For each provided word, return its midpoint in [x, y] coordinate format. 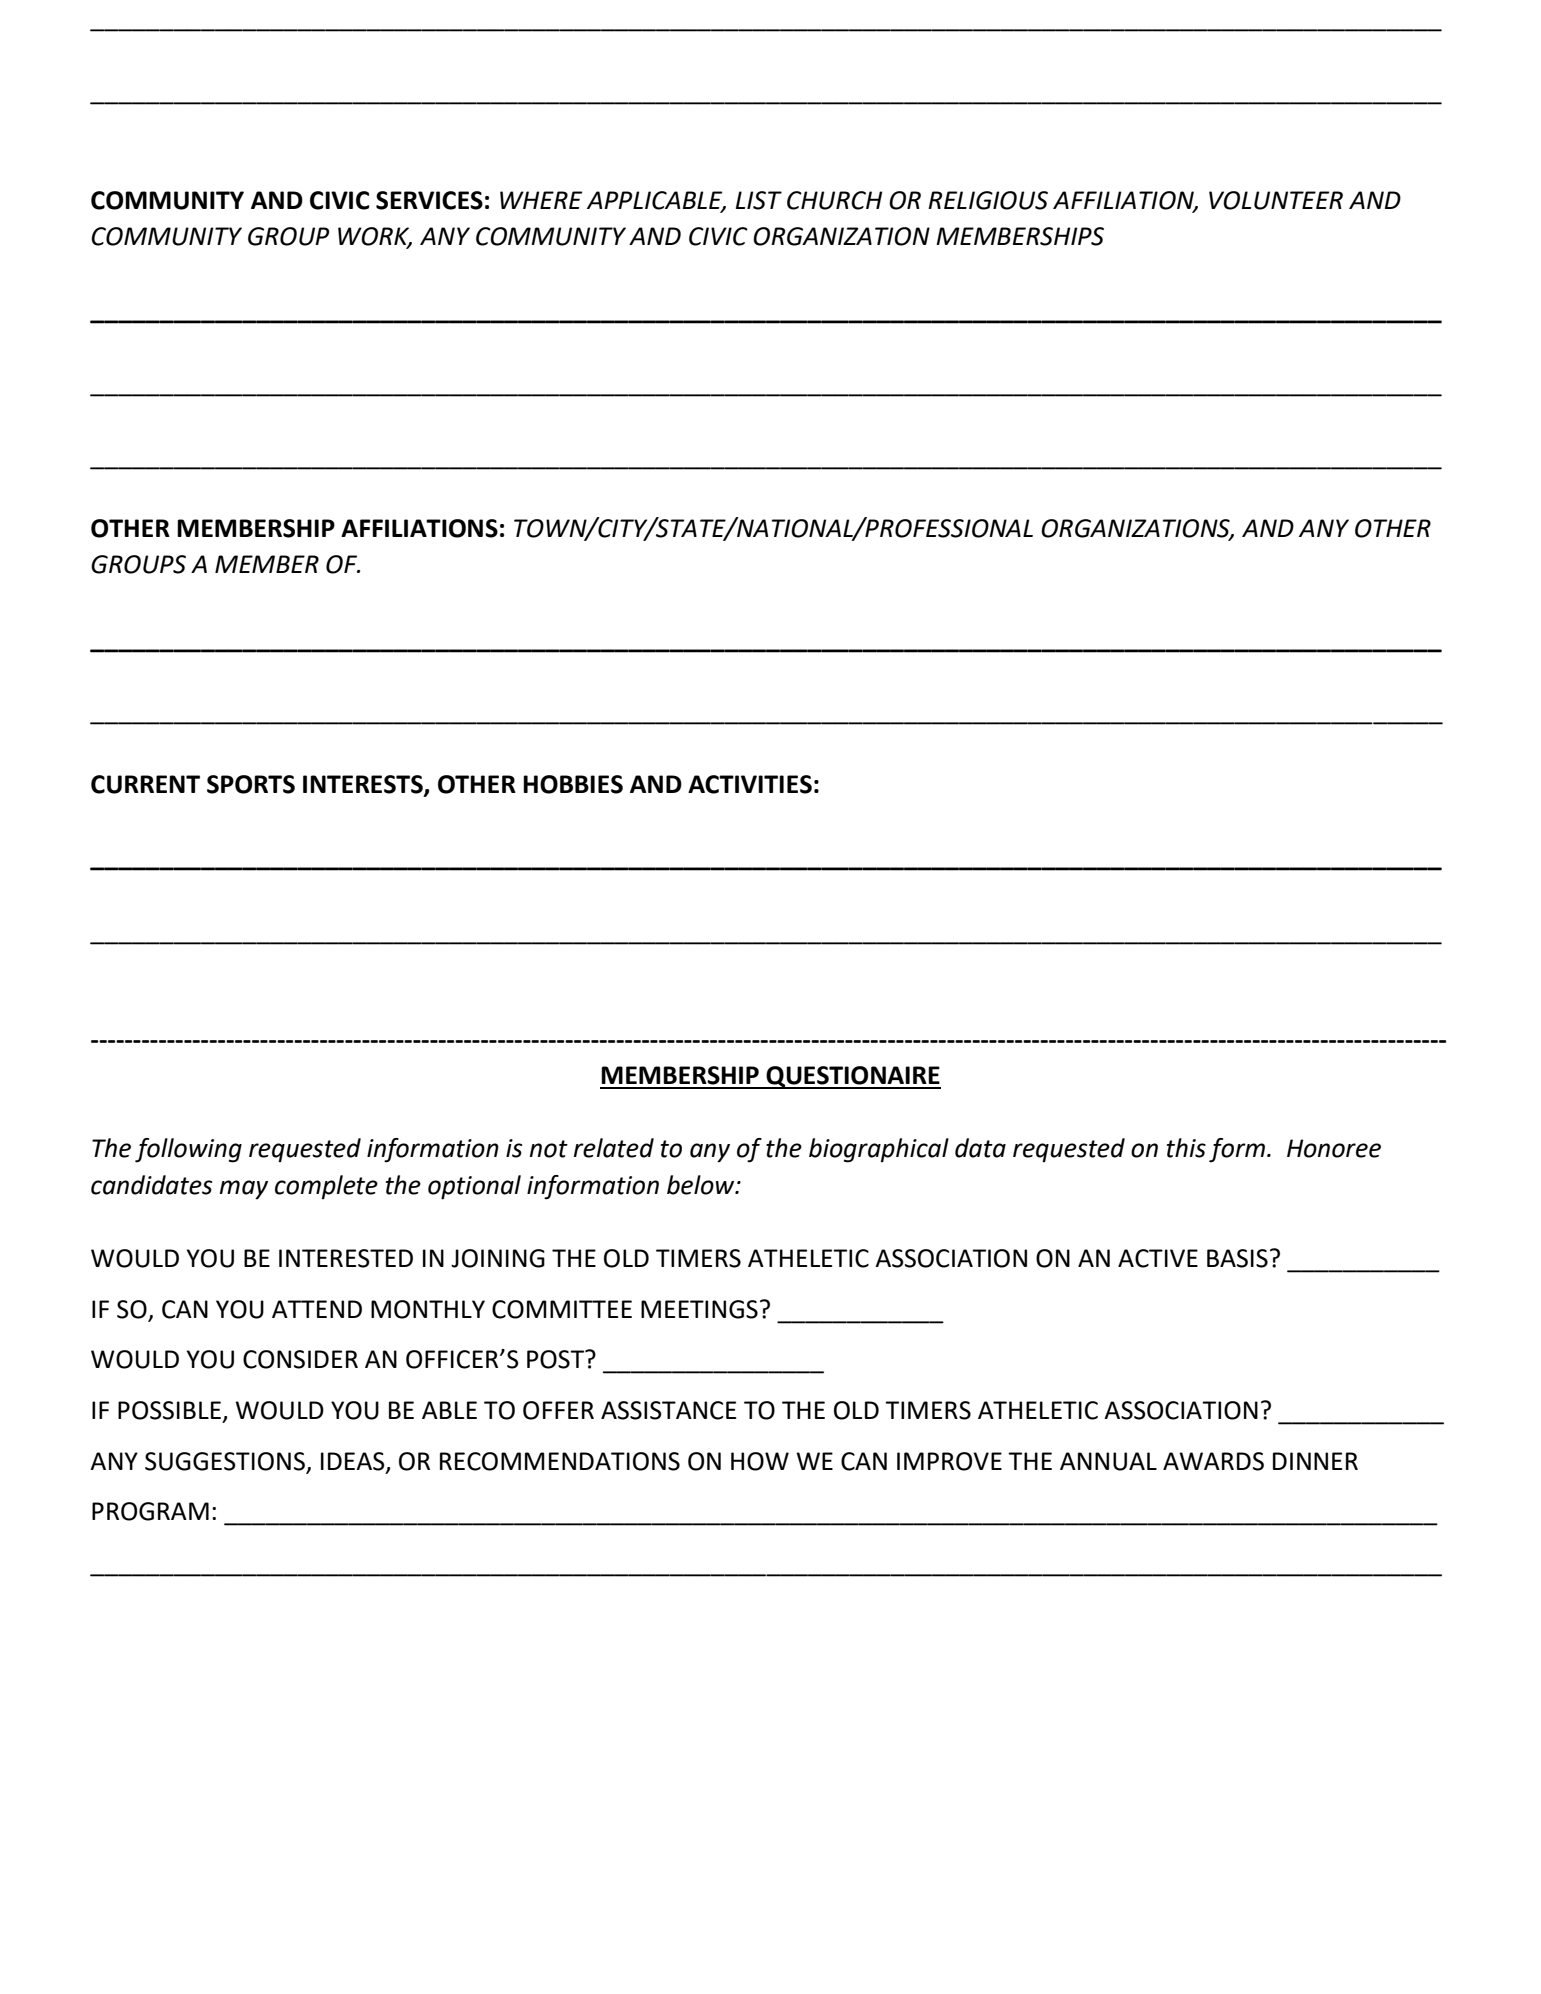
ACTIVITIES [750, 784]
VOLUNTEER [1276, 200]
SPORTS [251, 784]
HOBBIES [573, 784]
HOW [760, 1461]
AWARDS [1213, 1461]
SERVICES [429, 200]
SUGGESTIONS [225, 1461]
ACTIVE [1158, 1258]
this [1186, 1148]
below [702, 1185]
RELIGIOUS [988, 200]
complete [326, 1187]
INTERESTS [364, 785]
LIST [759, 200]
